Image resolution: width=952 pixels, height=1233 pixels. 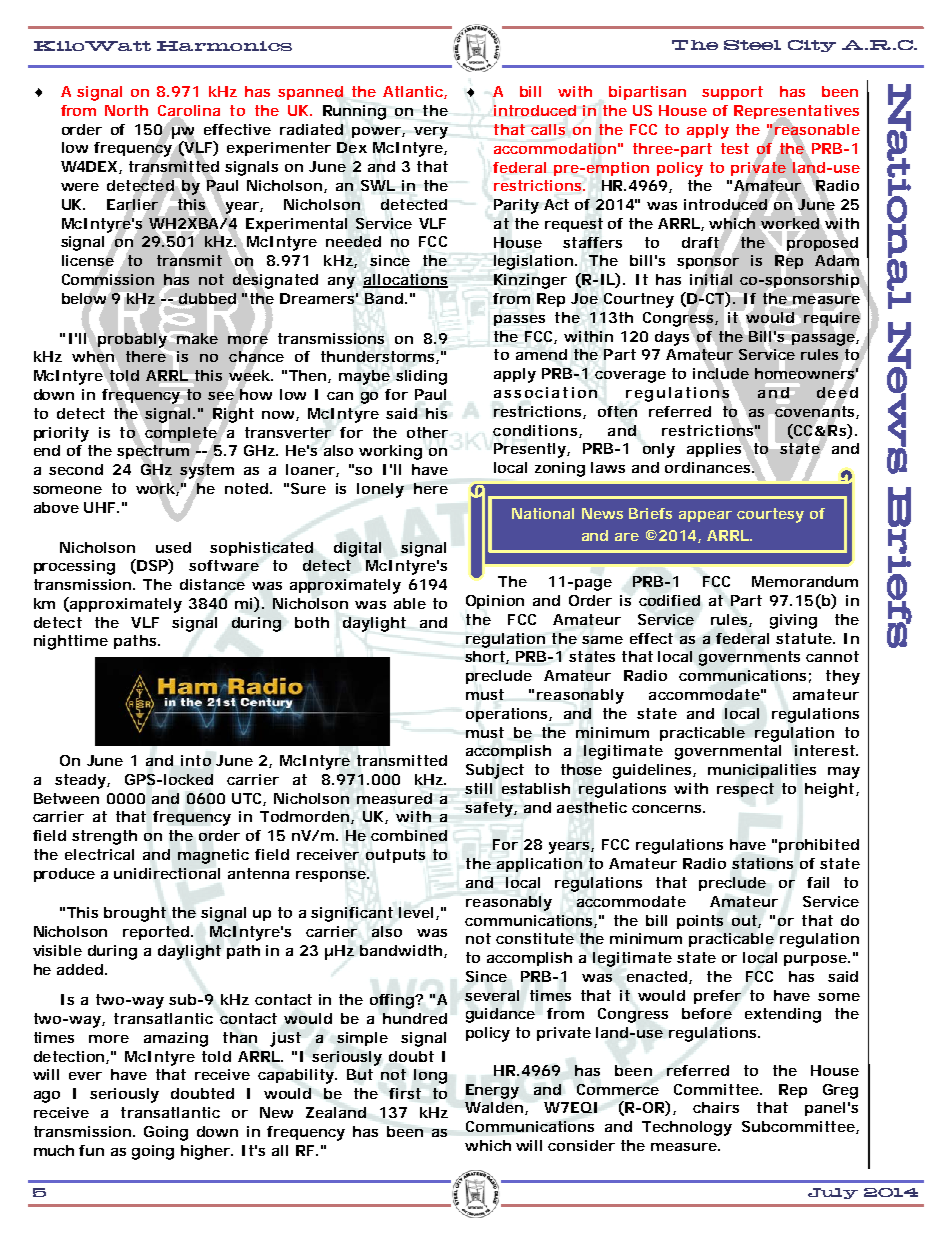 I want to click on first, so click(x=405, y=1093).
